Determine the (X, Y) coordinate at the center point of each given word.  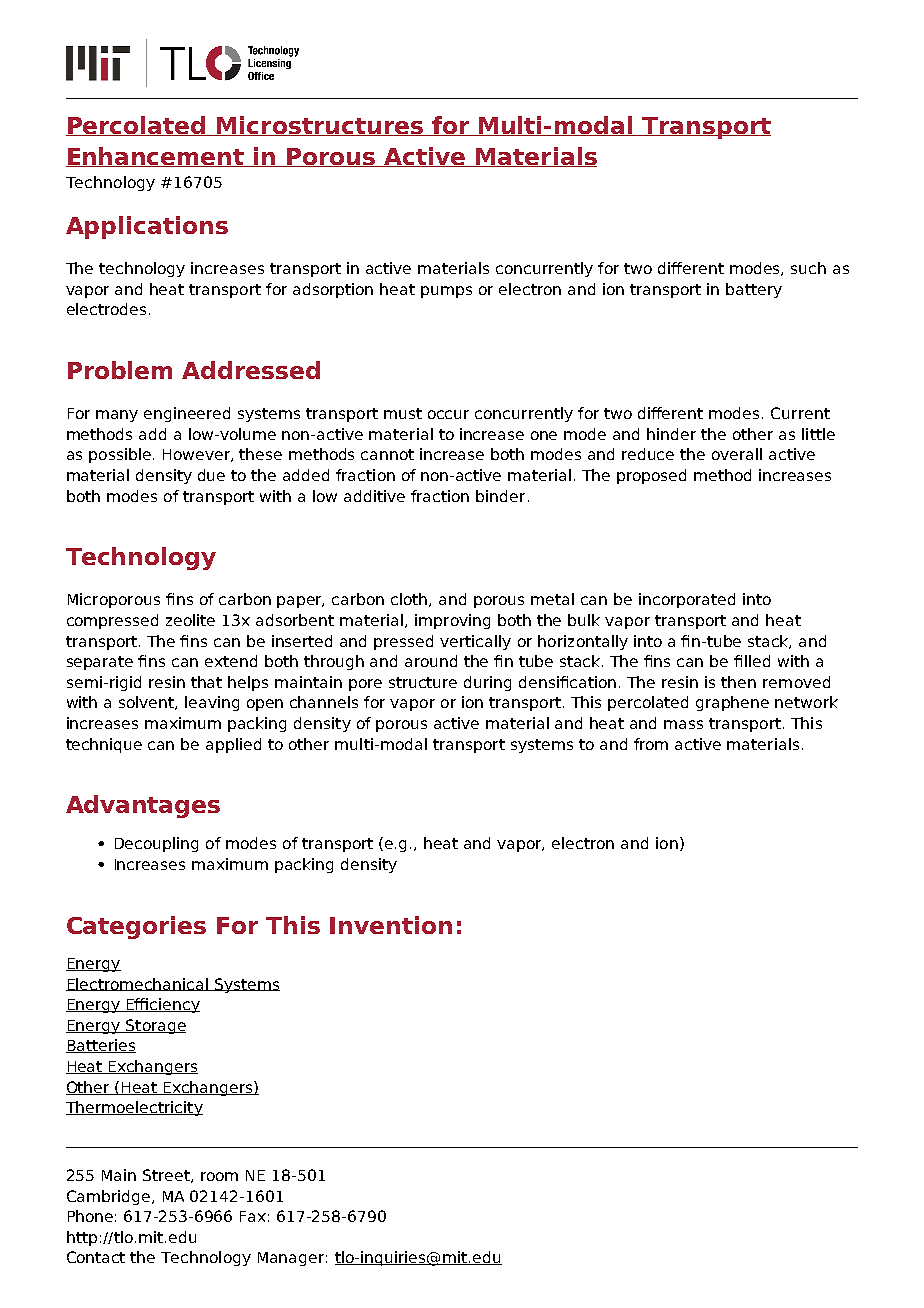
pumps (446, 292)
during (487, 683)
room (219, 1176)
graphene (732, 703)
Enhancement (156, 157)
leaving (212, 703)
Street (167, 1176)
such (808, 268)
